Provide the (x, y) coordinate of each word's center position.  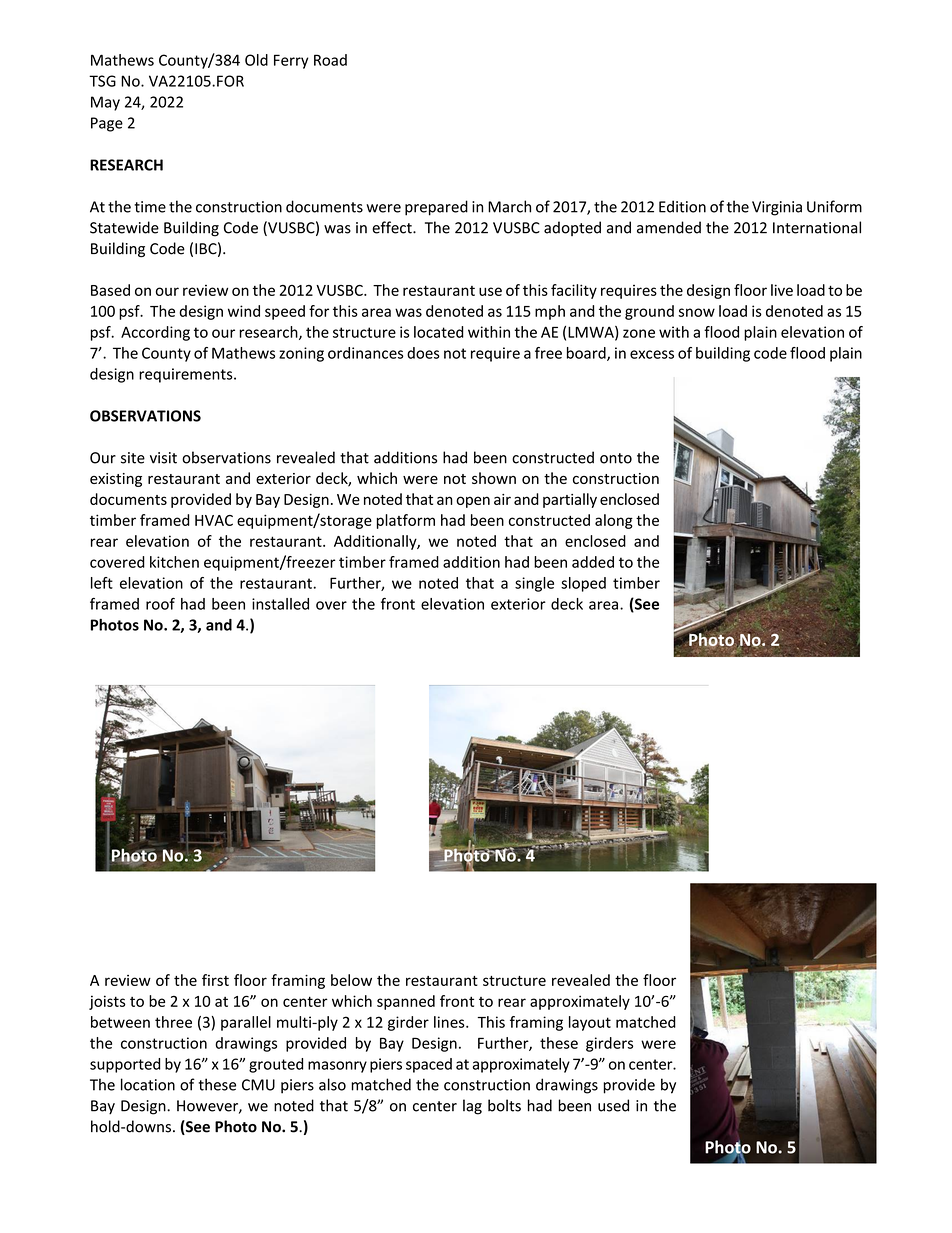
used (613, 1105)
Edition (682, 206)
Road (330, 60)
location (148, 1084)
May (105, 103)
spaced (429, 1065)
